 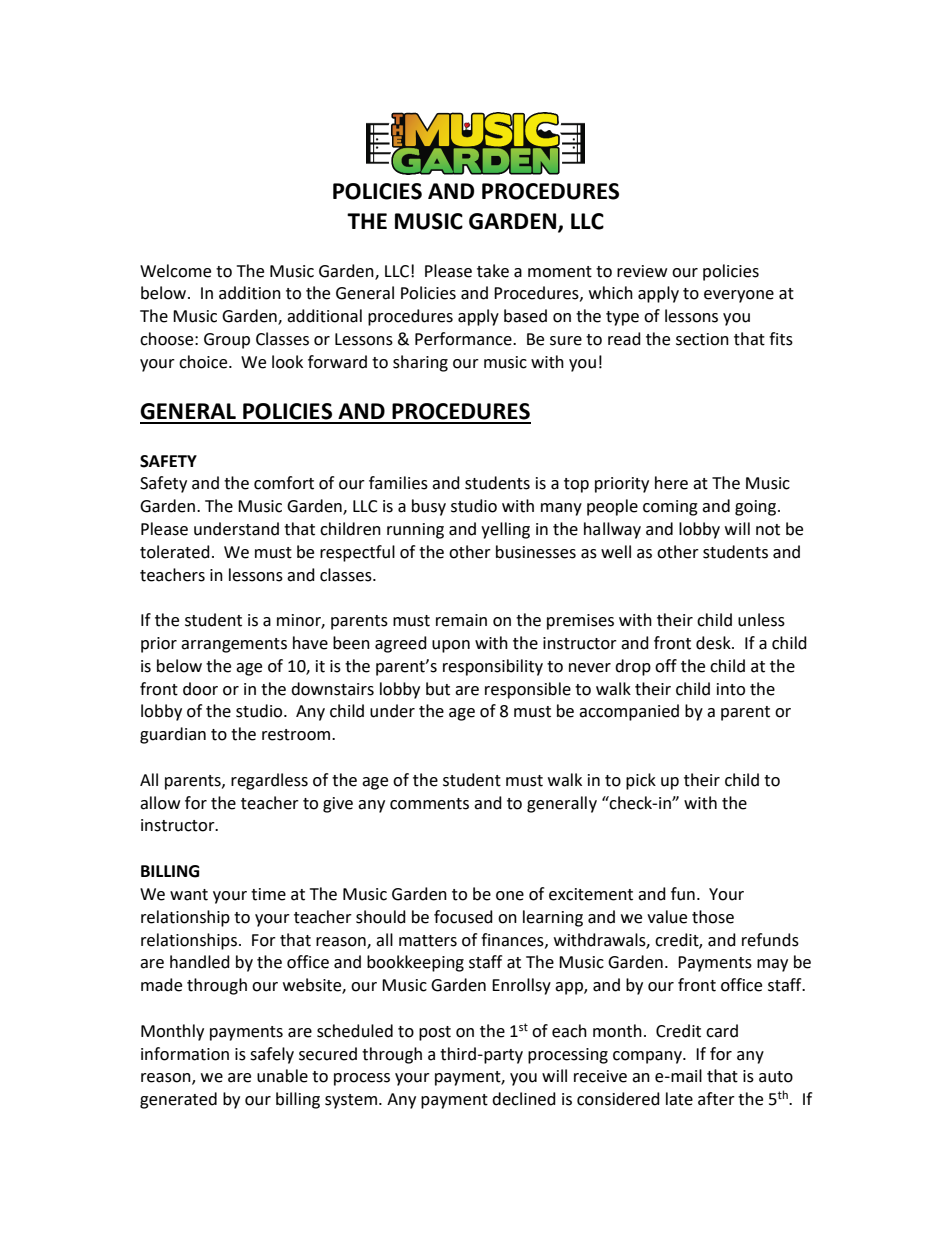 What do you see at coordinates (768, 530) in the screenshot?
I see `not` at bounding box center [768, 530].
